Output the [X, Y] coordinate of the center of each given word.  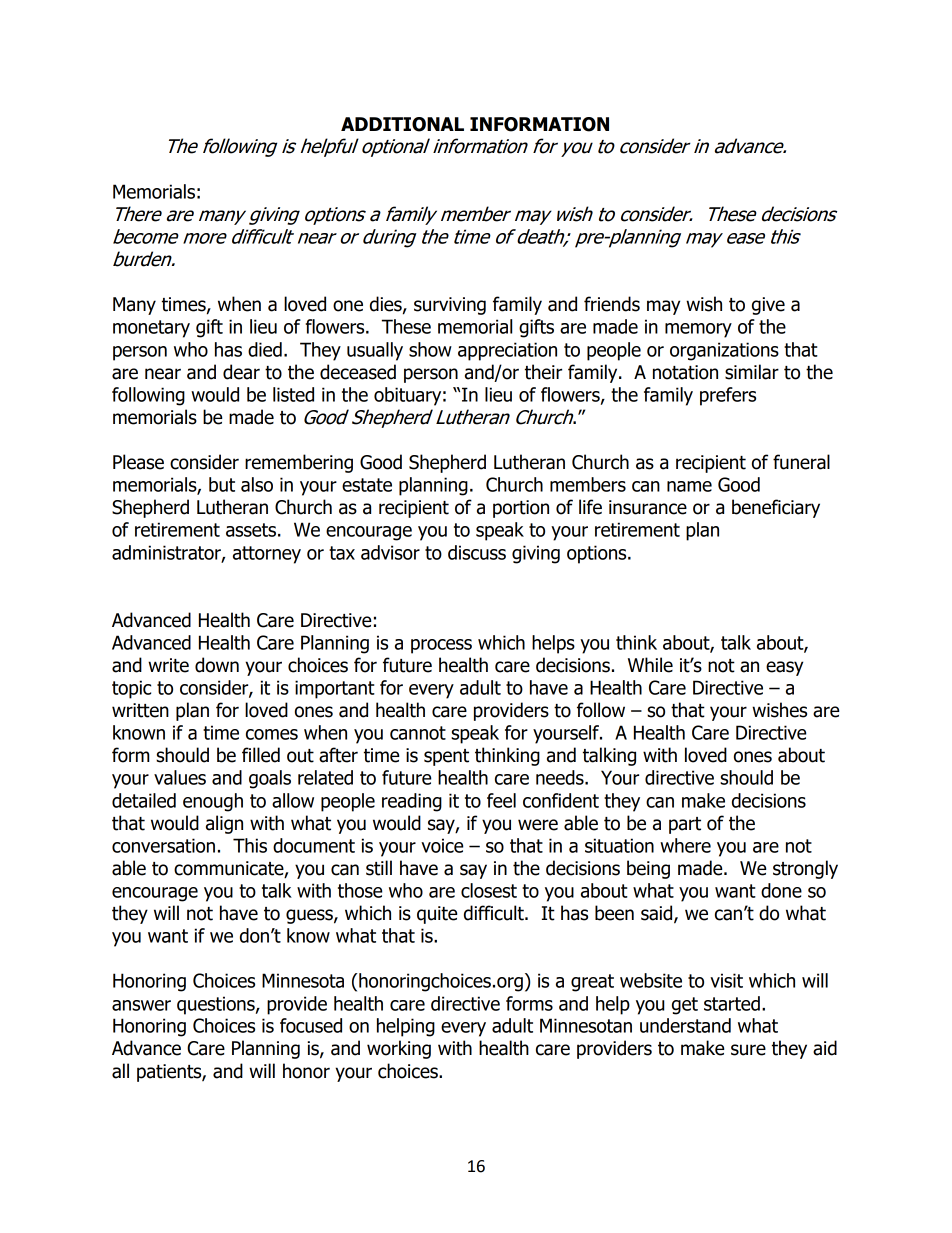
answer [141, 1005]
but [222, 484]
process [441, 646]
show [430, 349]
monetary [151, 329]
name [689, 486]
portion [521, 509]
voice [442, 845]
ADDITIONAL [402, 124]
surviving [450, 306]
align [224, 824]
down [217, 665]
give [768, 306]
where [685, 845]
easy [784, 668]
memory [698, 330]
